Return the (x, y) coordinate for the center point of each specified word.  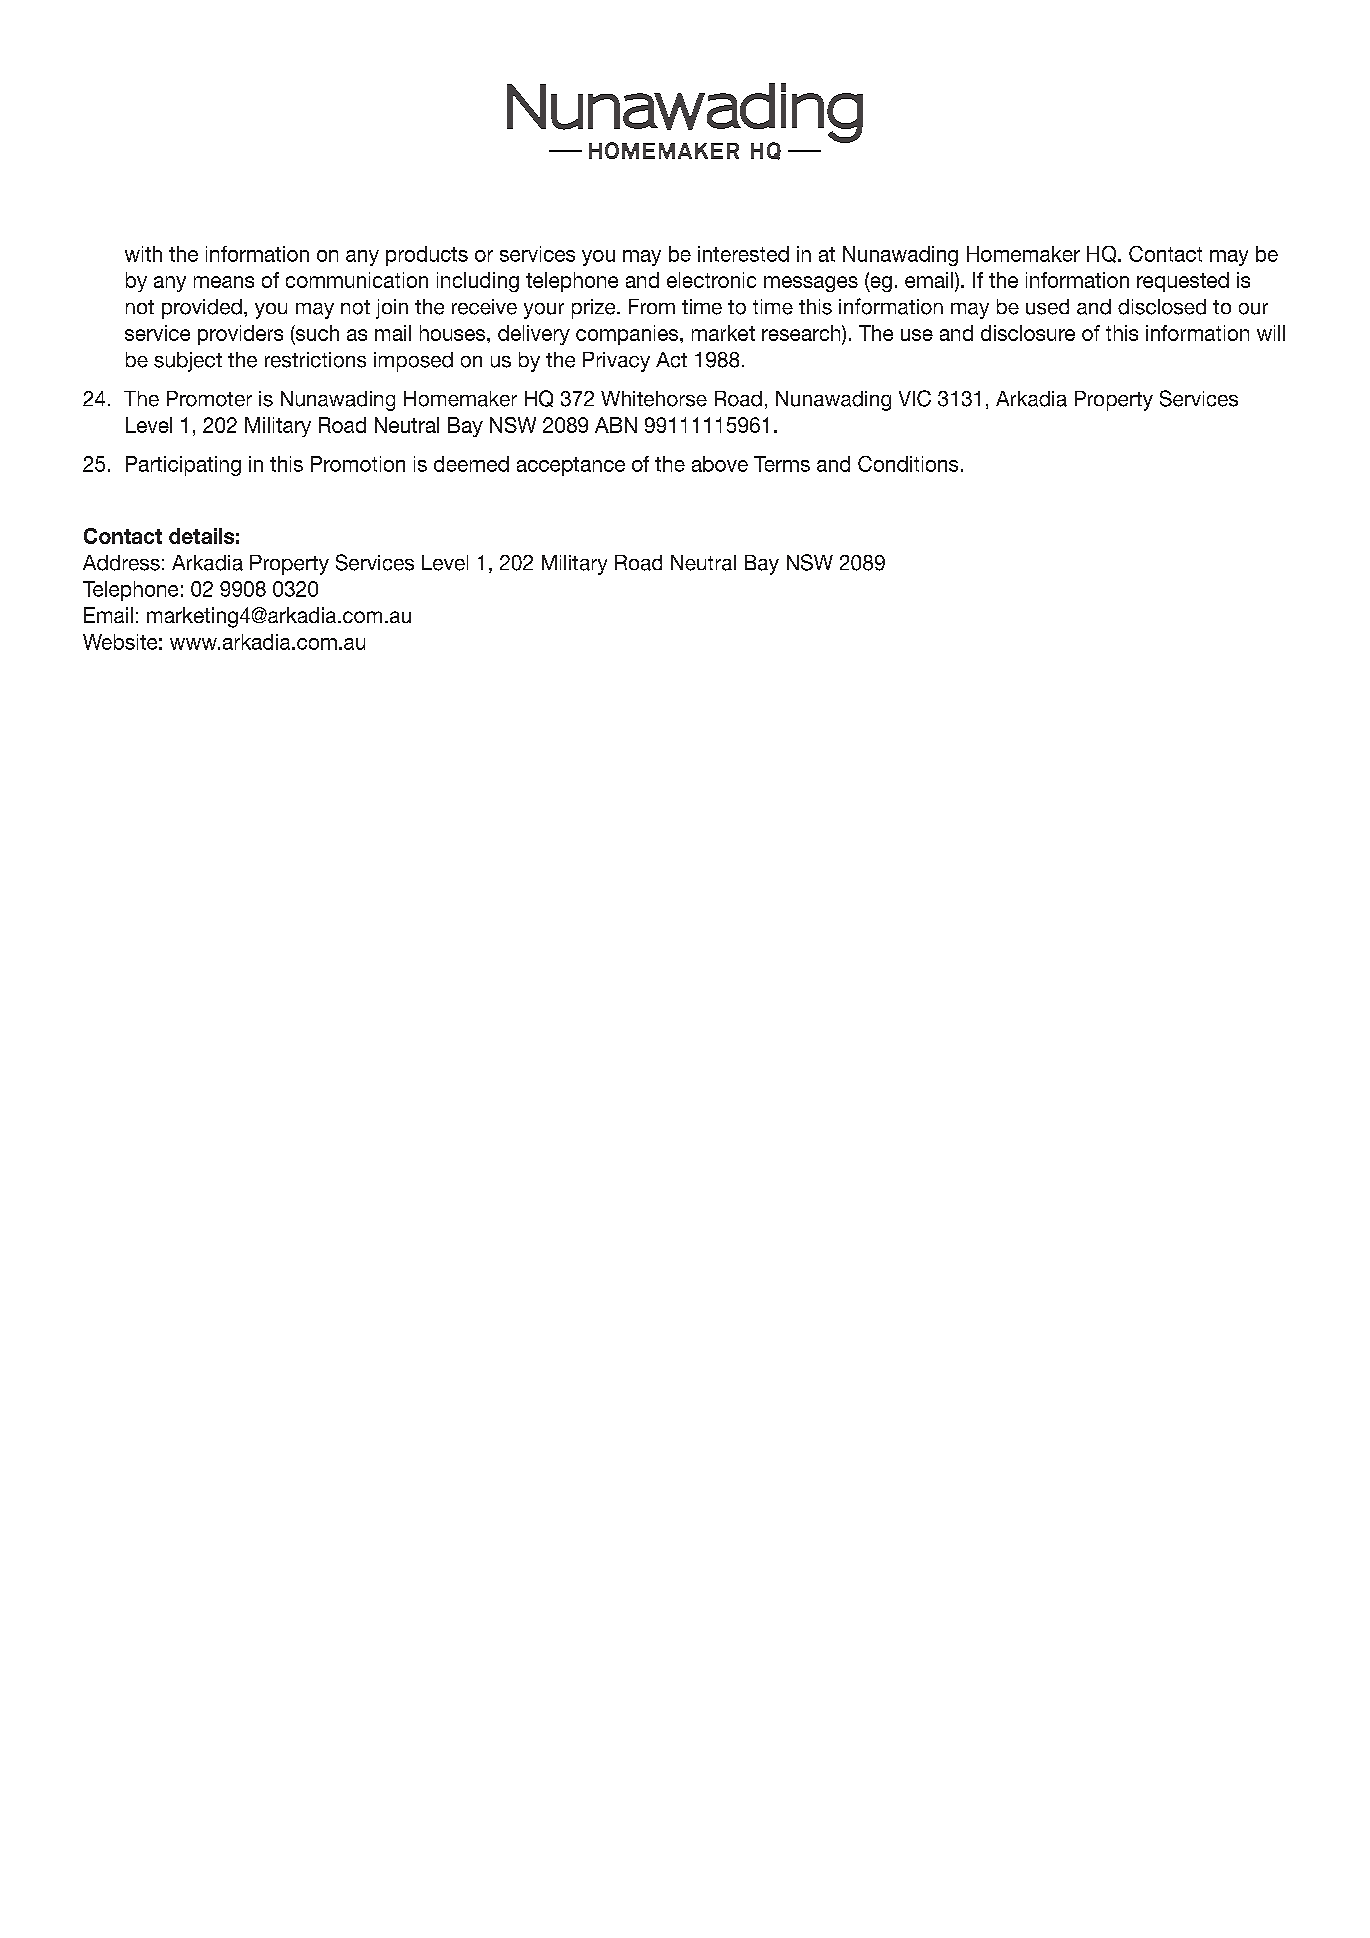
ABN (616, 425)
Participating (183, 466)
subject (188, 362)
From (652, 306)
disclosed (1162, 307)
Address (121, 563)
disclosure (1028, 333)
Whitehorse (654, 399)
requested (1183, 282)
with (143, 254)
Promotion (358, 464)
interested (743, 254)
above (720, 464)
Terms (782, 464)
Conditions (908, 464)
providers (240, 335)
